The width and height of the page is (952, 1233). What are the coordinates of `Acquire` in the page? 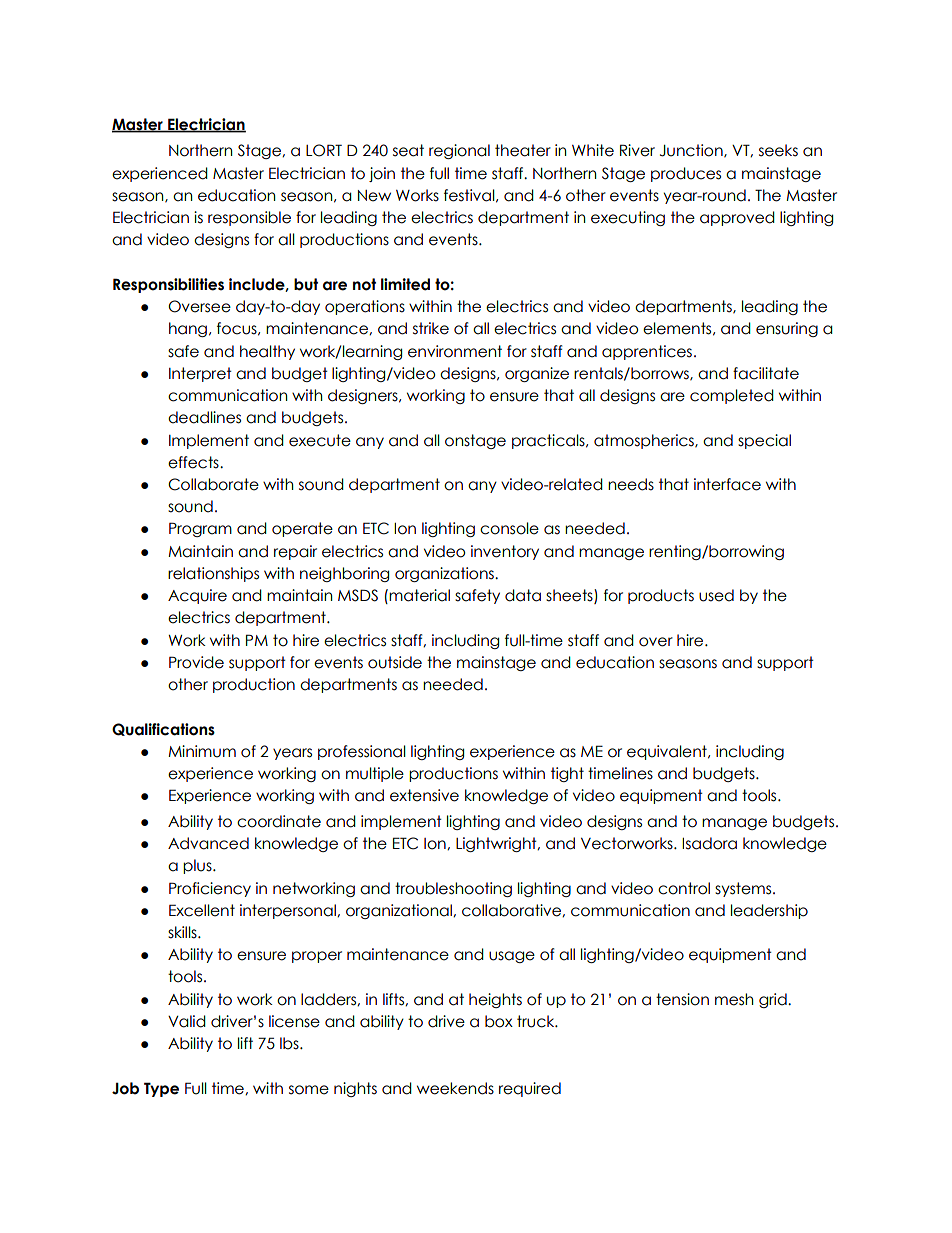 It's located at (197, 596).
